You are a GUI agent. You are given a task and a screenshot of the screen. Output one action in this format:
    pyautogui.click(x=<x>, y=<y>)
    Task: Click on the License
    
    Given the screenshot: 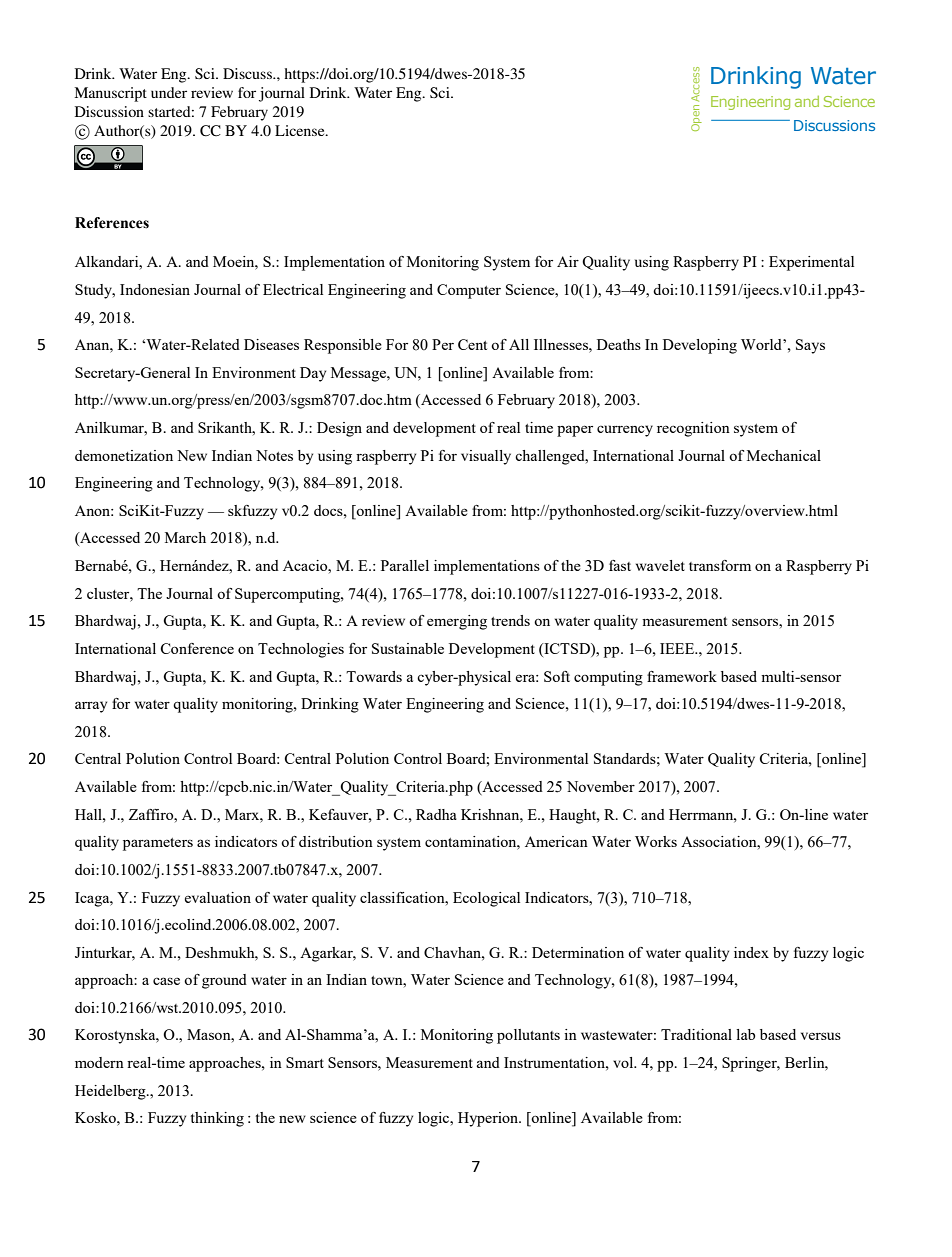 What is the action you would take?
    pyautogui.click(x=301, y=130)
